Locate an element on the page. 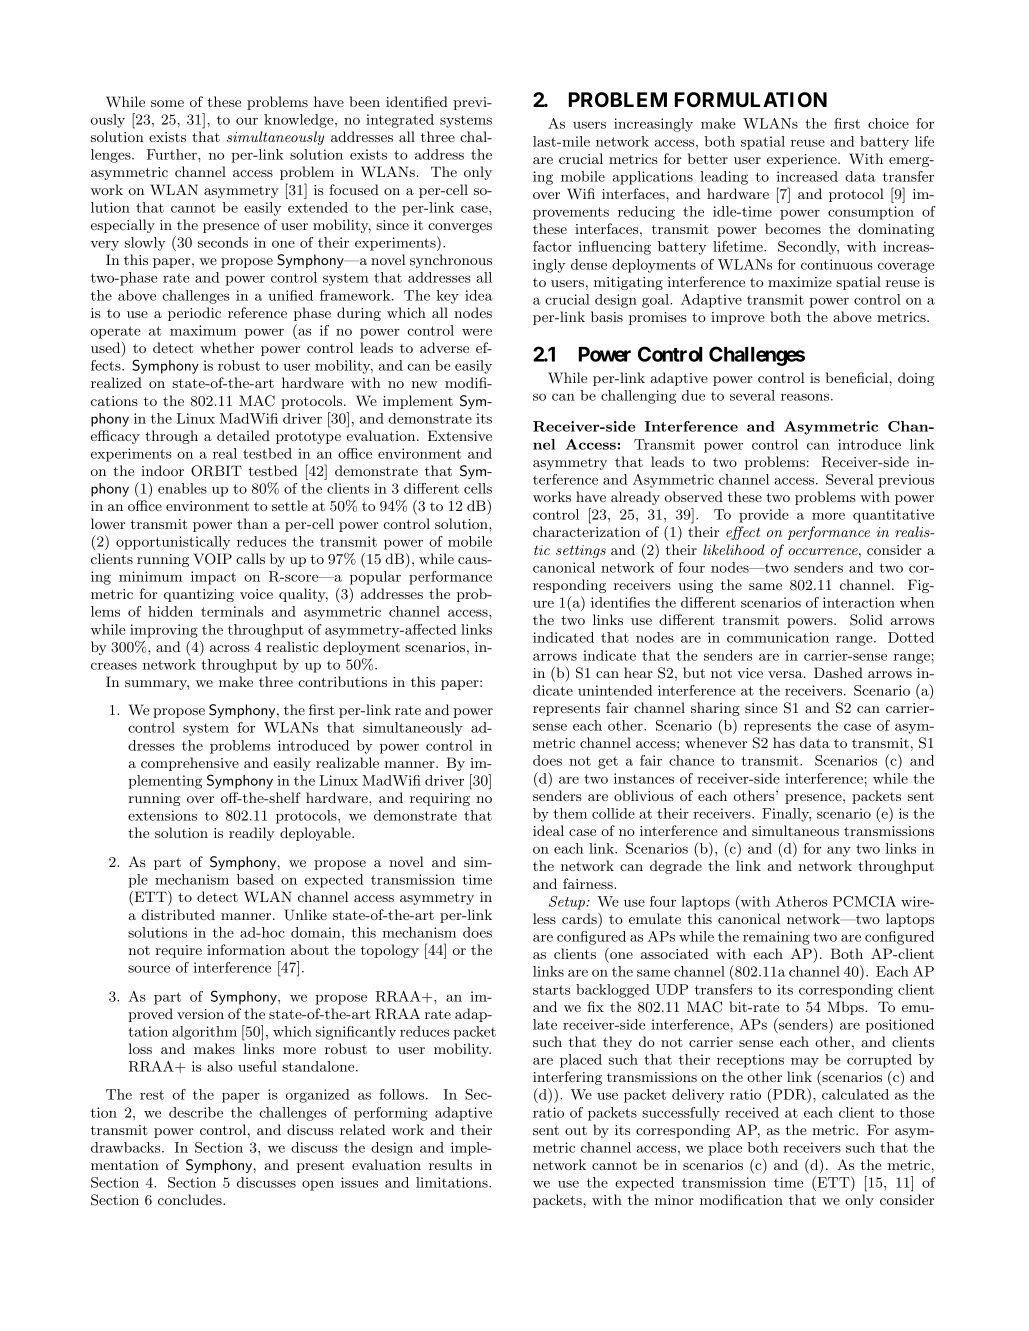 The image size is (1029, 1331). identified is located at coordinates (417, 101).
